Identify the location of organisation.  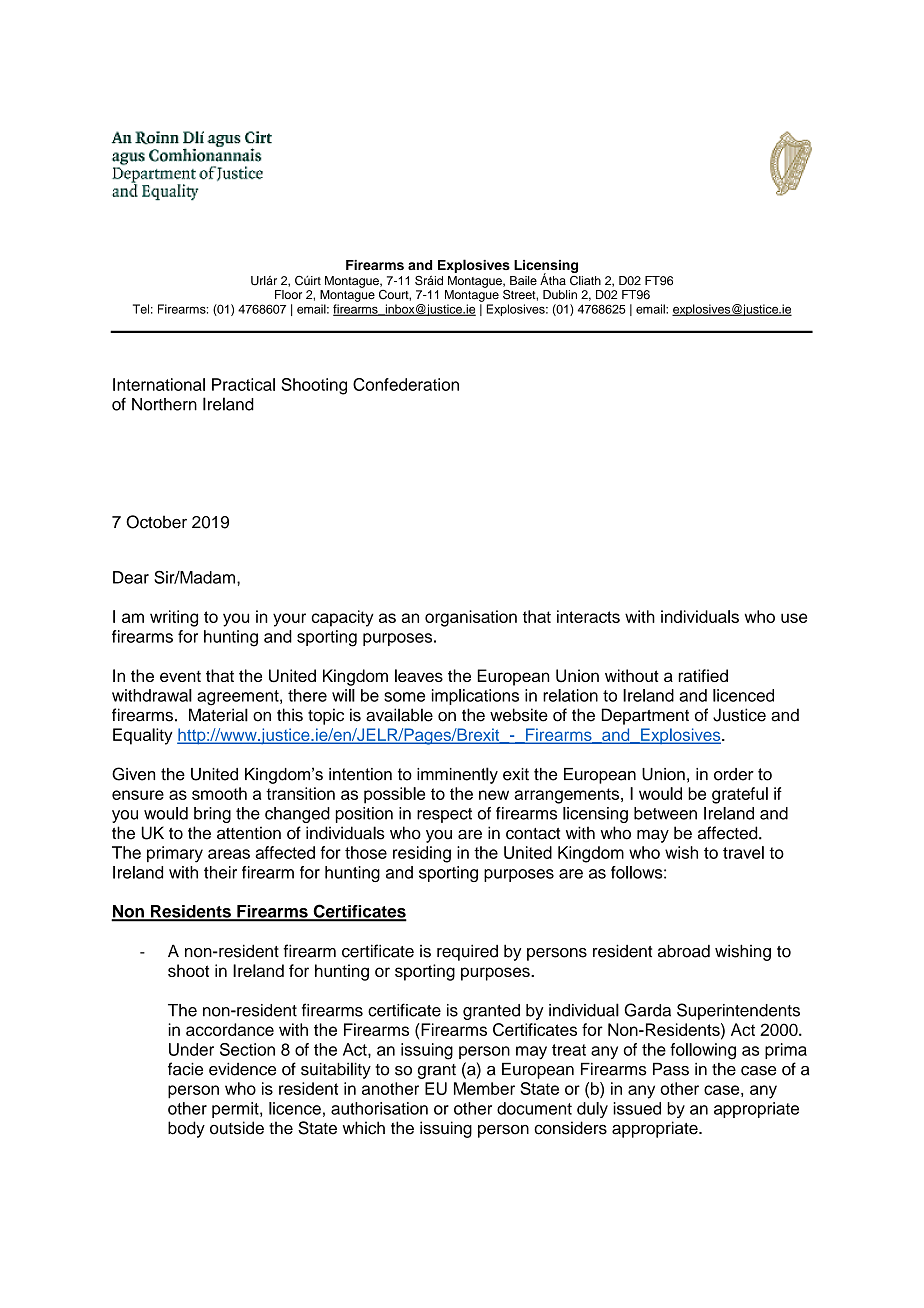
(471, 618).
